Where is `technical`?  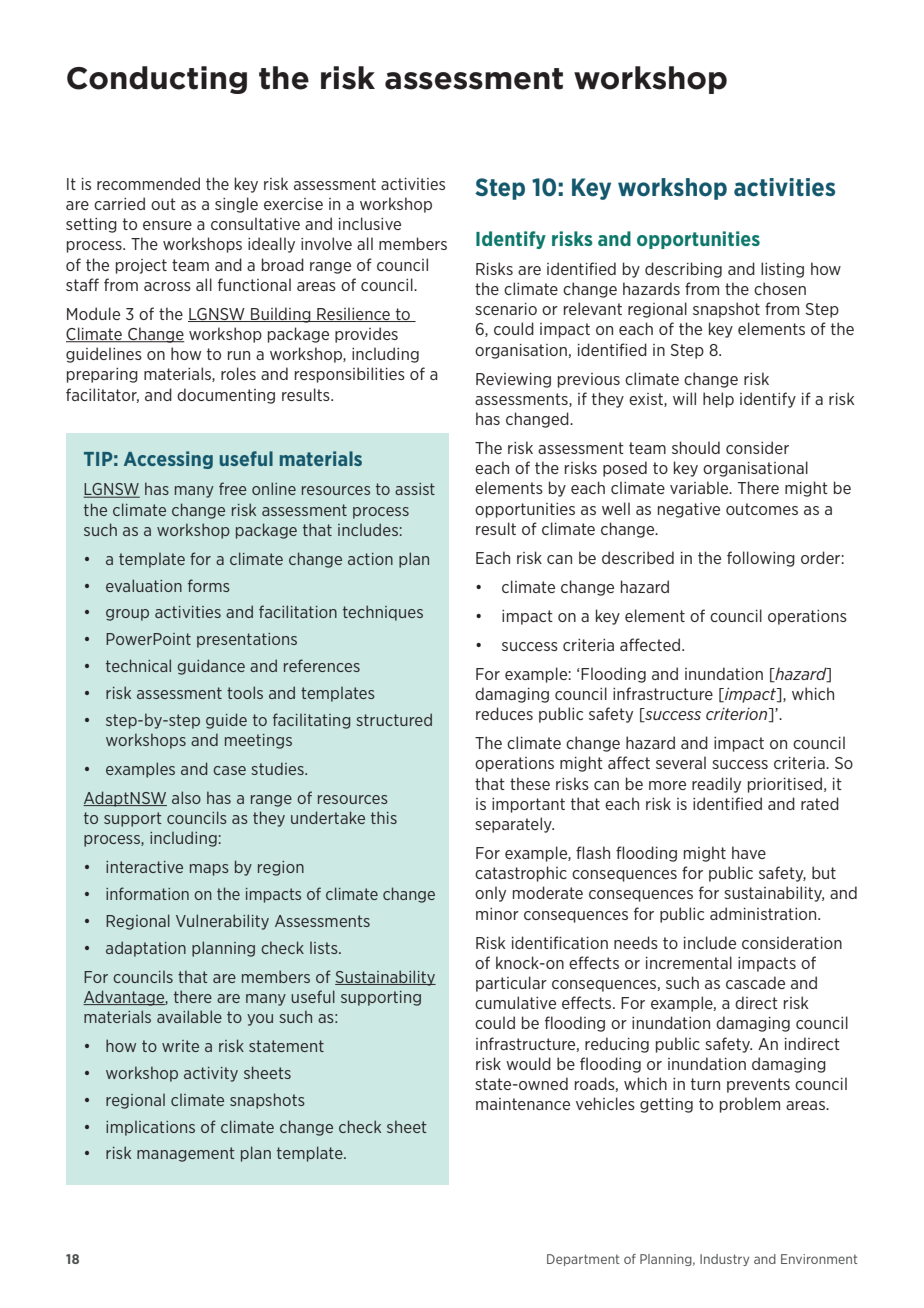 technical is located at coordinates (138, 665).
